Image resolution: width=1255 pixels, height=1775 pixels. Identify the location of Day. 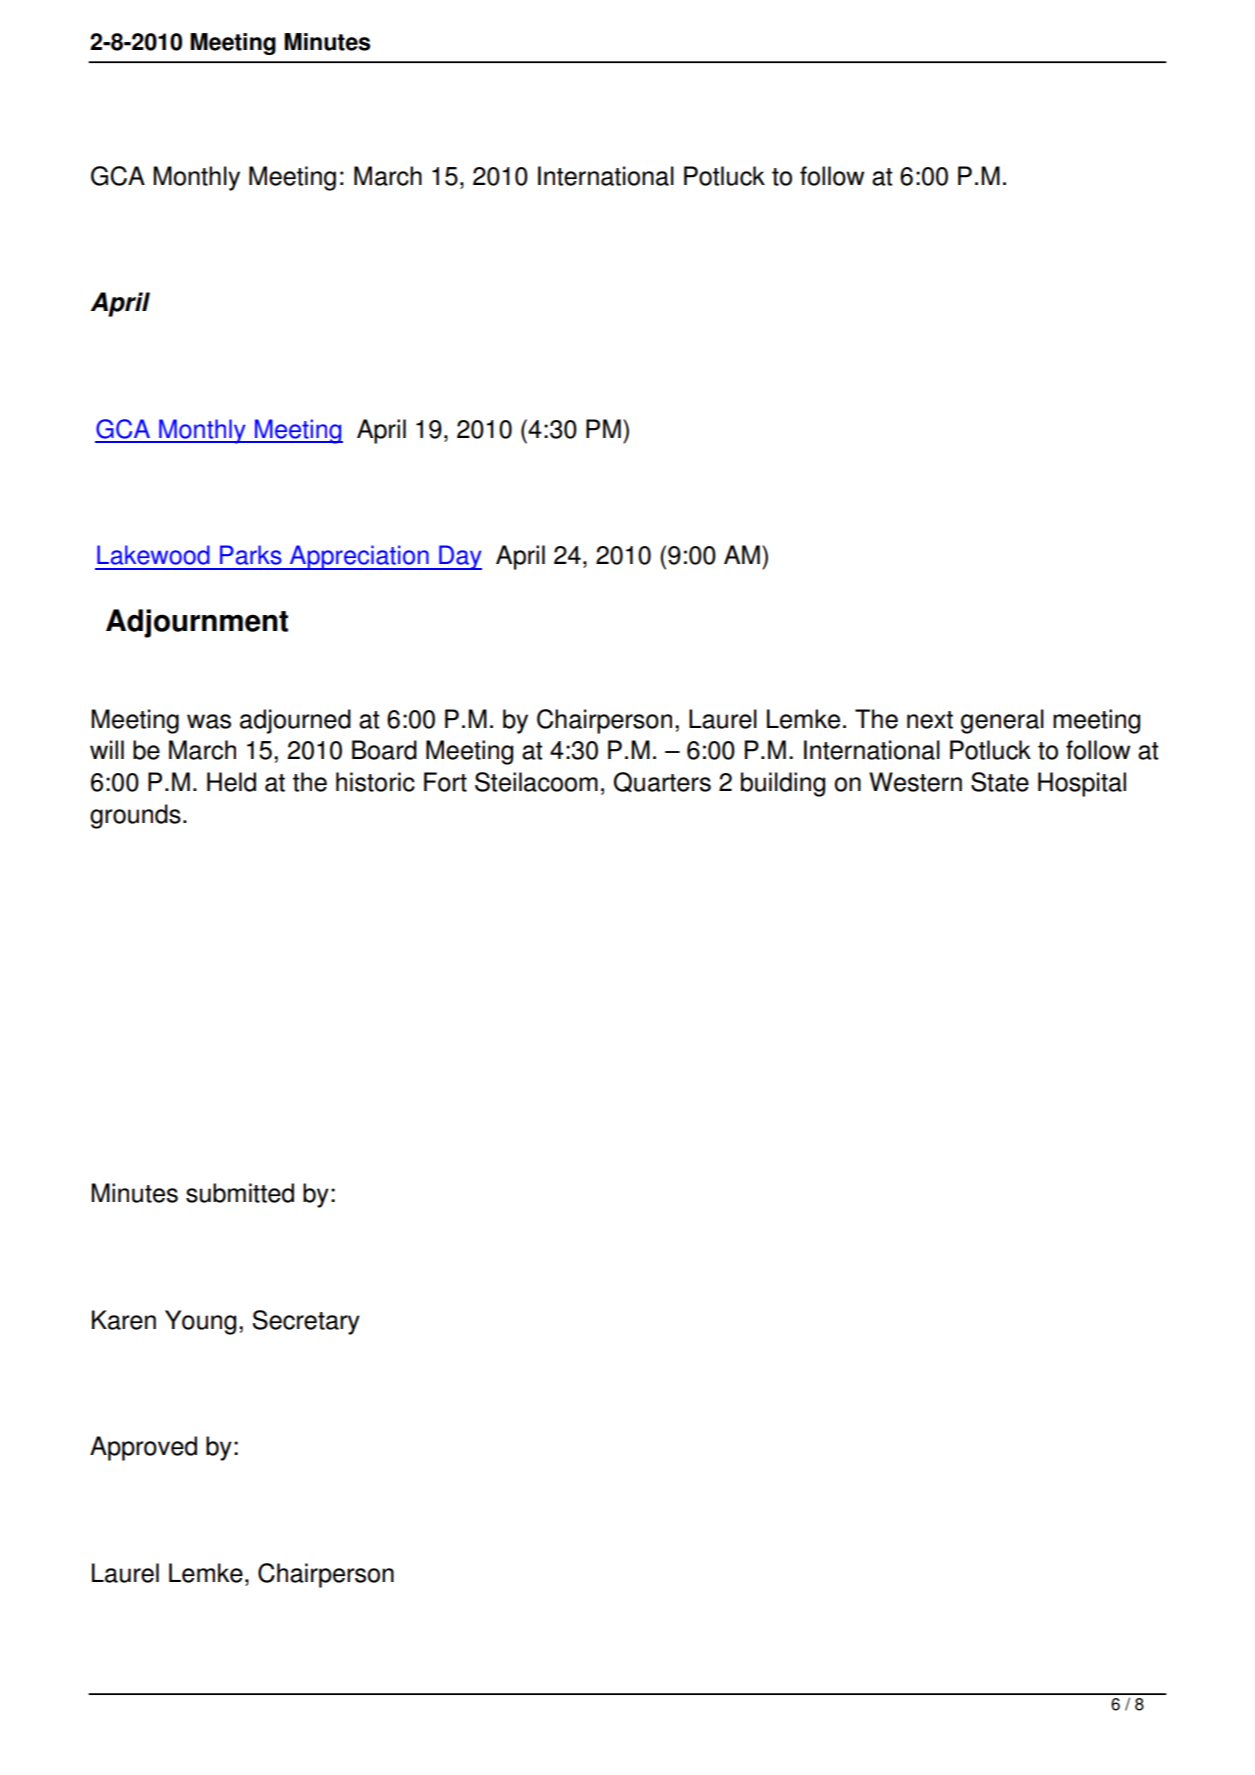
(459, 557).
